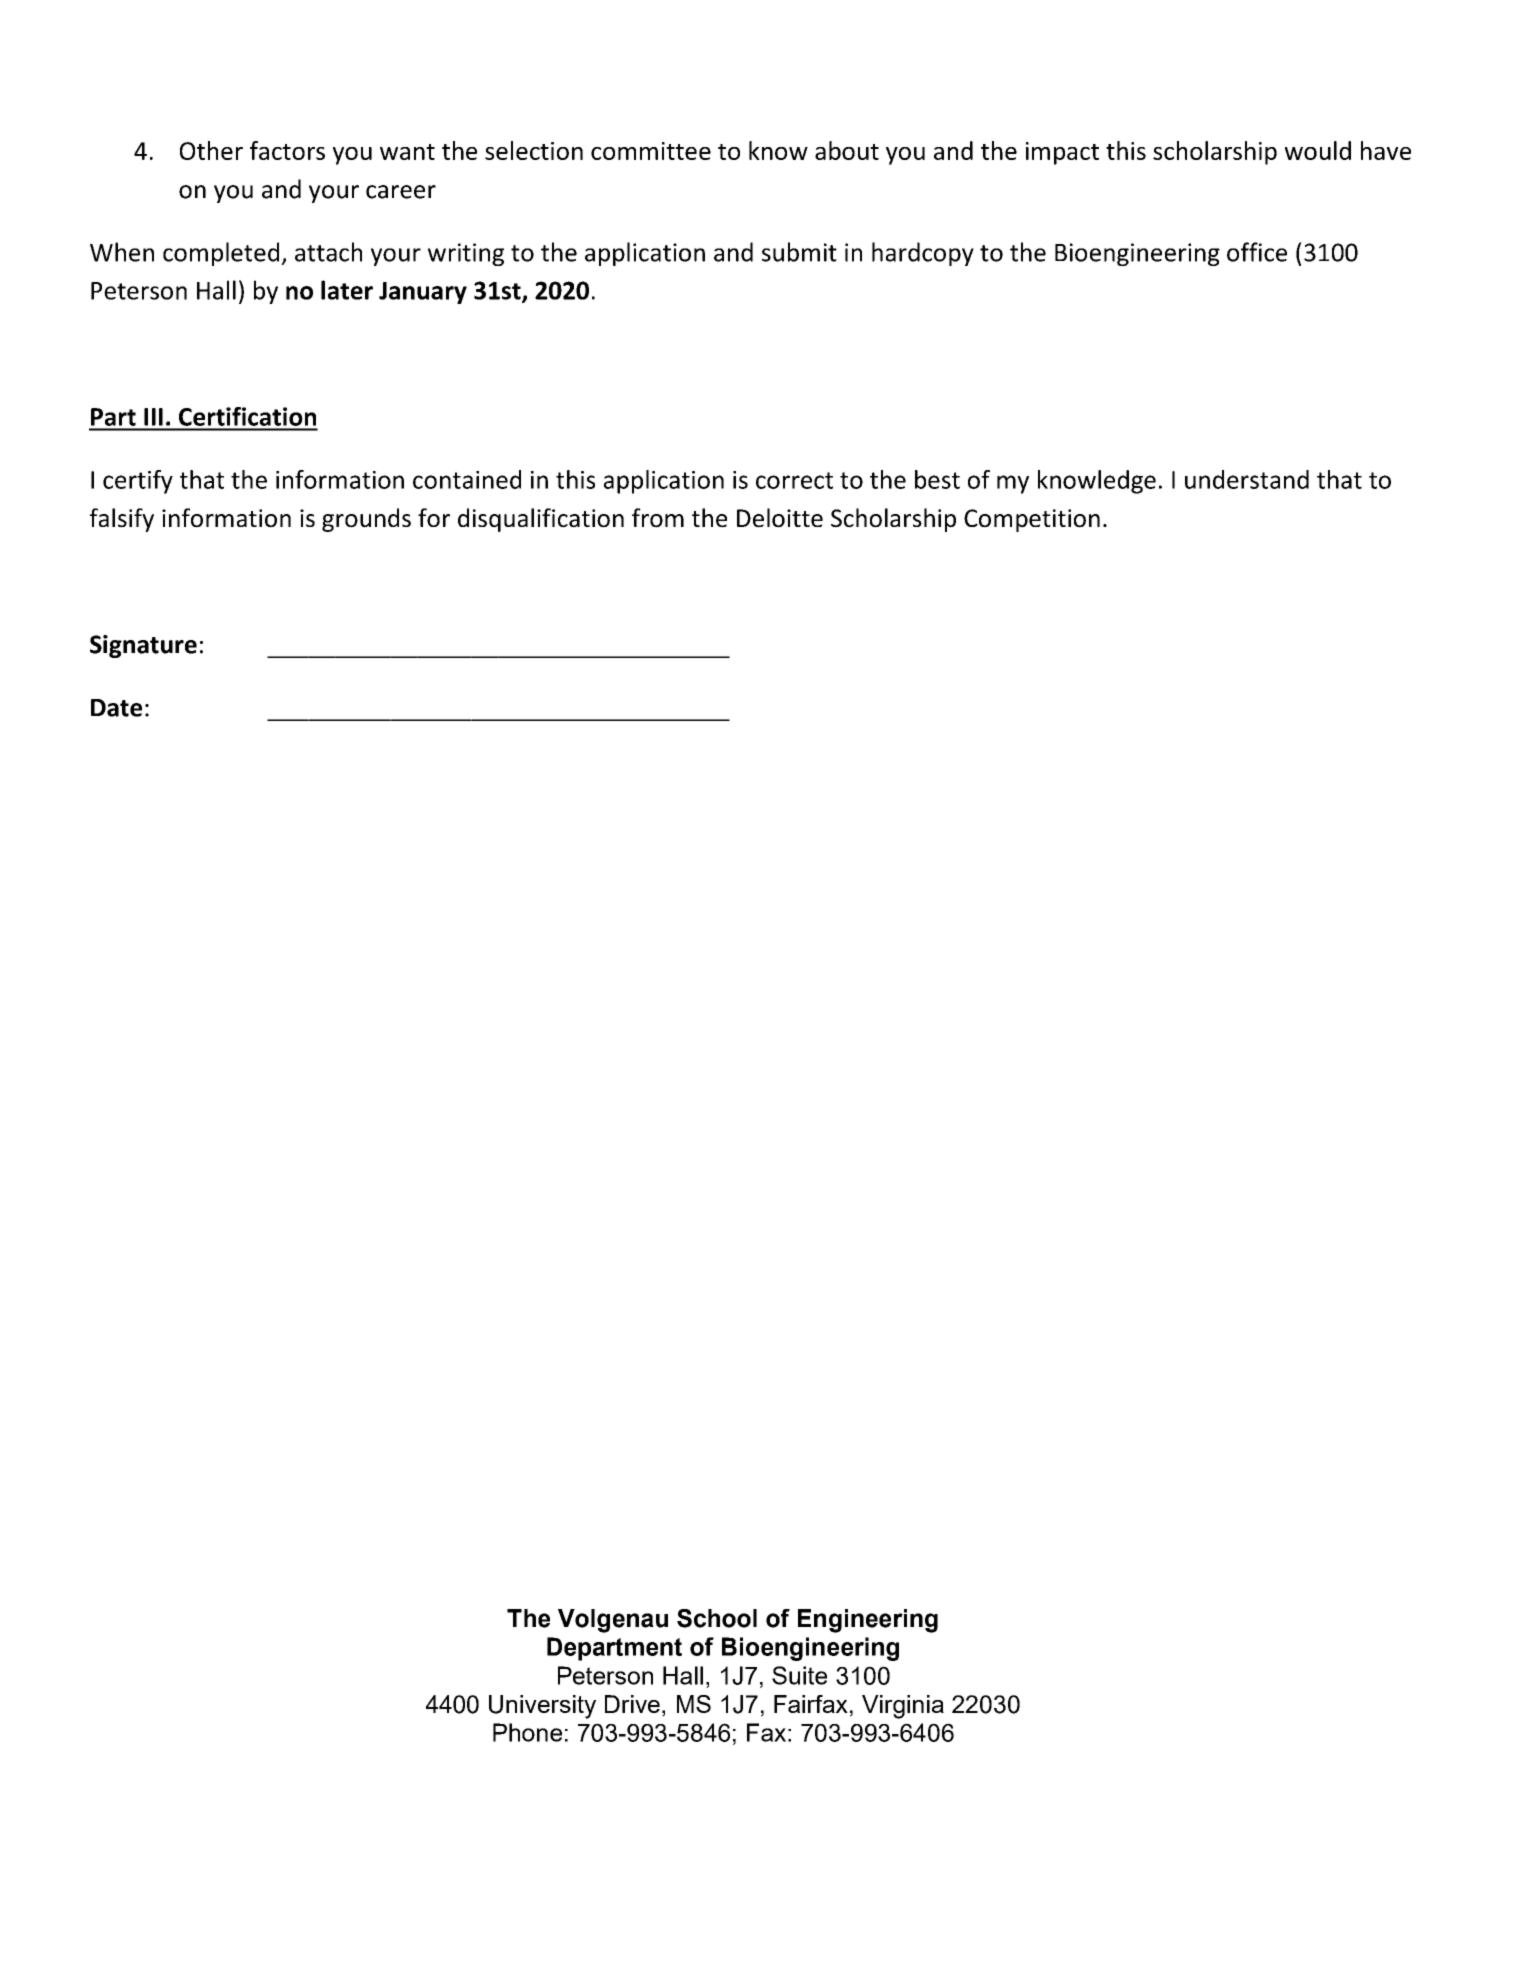 This document has height=1964, width=1517. What do you see at coordinates (287, 150) in the document?
I see `factors` at bounding box center [287, 150].
